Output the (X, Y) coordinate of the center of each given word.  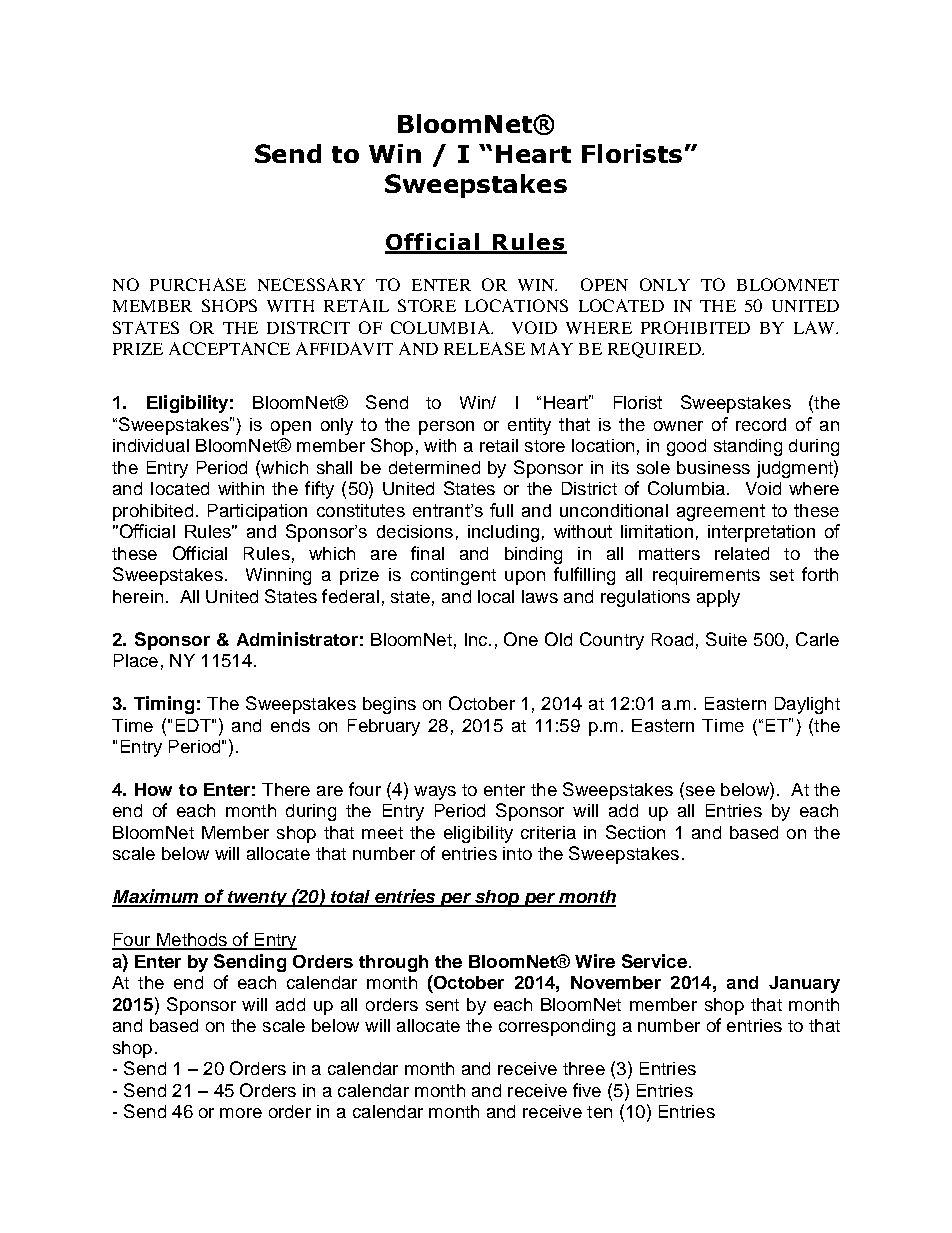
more (241, 1113)
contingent (453, 576)
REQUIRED (655, 350)
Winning (278, 576)
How (153, 789)
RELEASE (484, 348)
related (742, 553)
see (699, 791)
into (517, 853)
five (587, 1090)
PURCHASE (198, 284)
